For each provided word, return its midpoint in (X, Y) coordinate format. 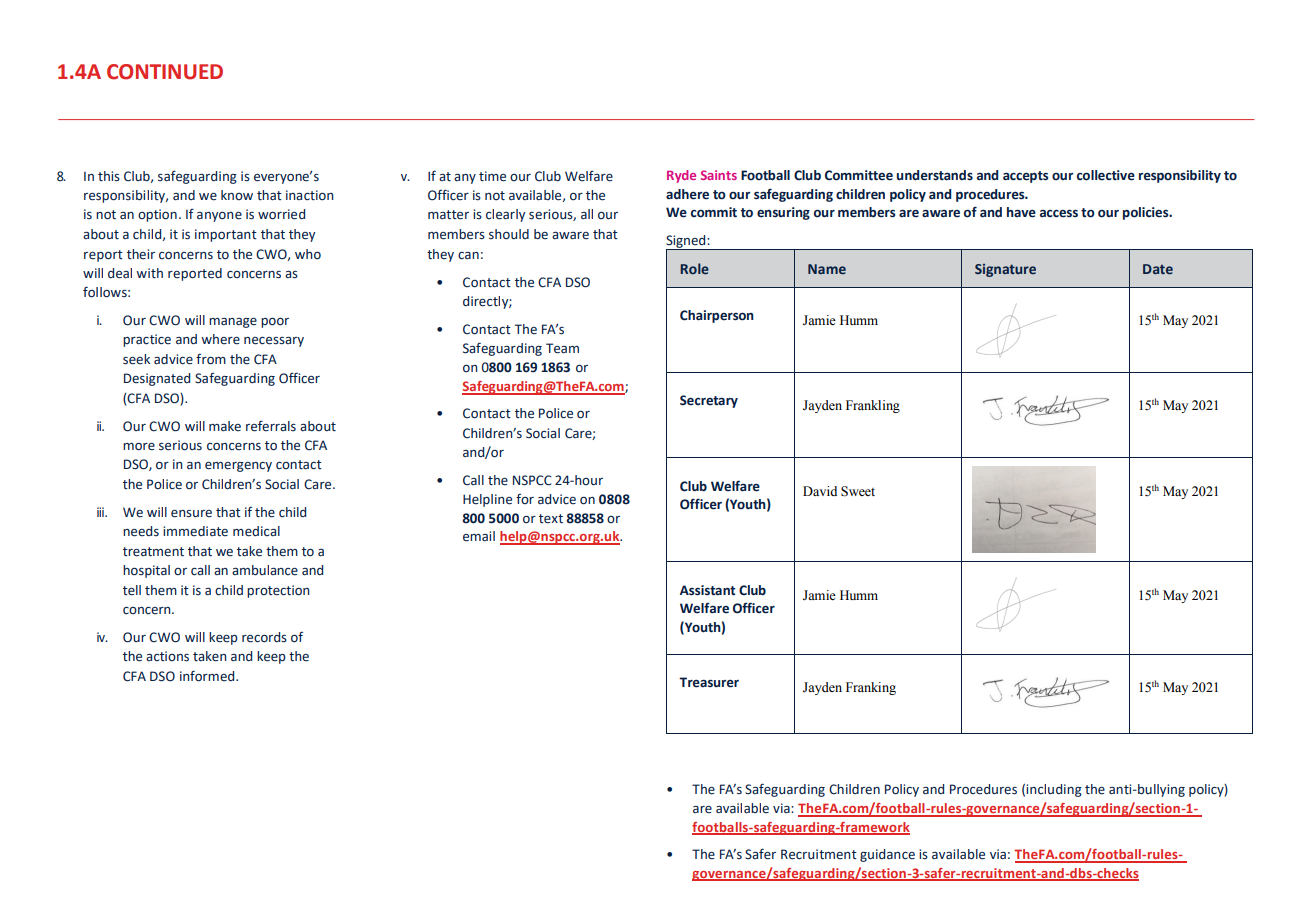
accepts (1026, 177)
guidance (887, 855)
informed (208, 676)
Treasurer (709, 682)
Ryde (681, 176)
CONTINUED (165, 72)
